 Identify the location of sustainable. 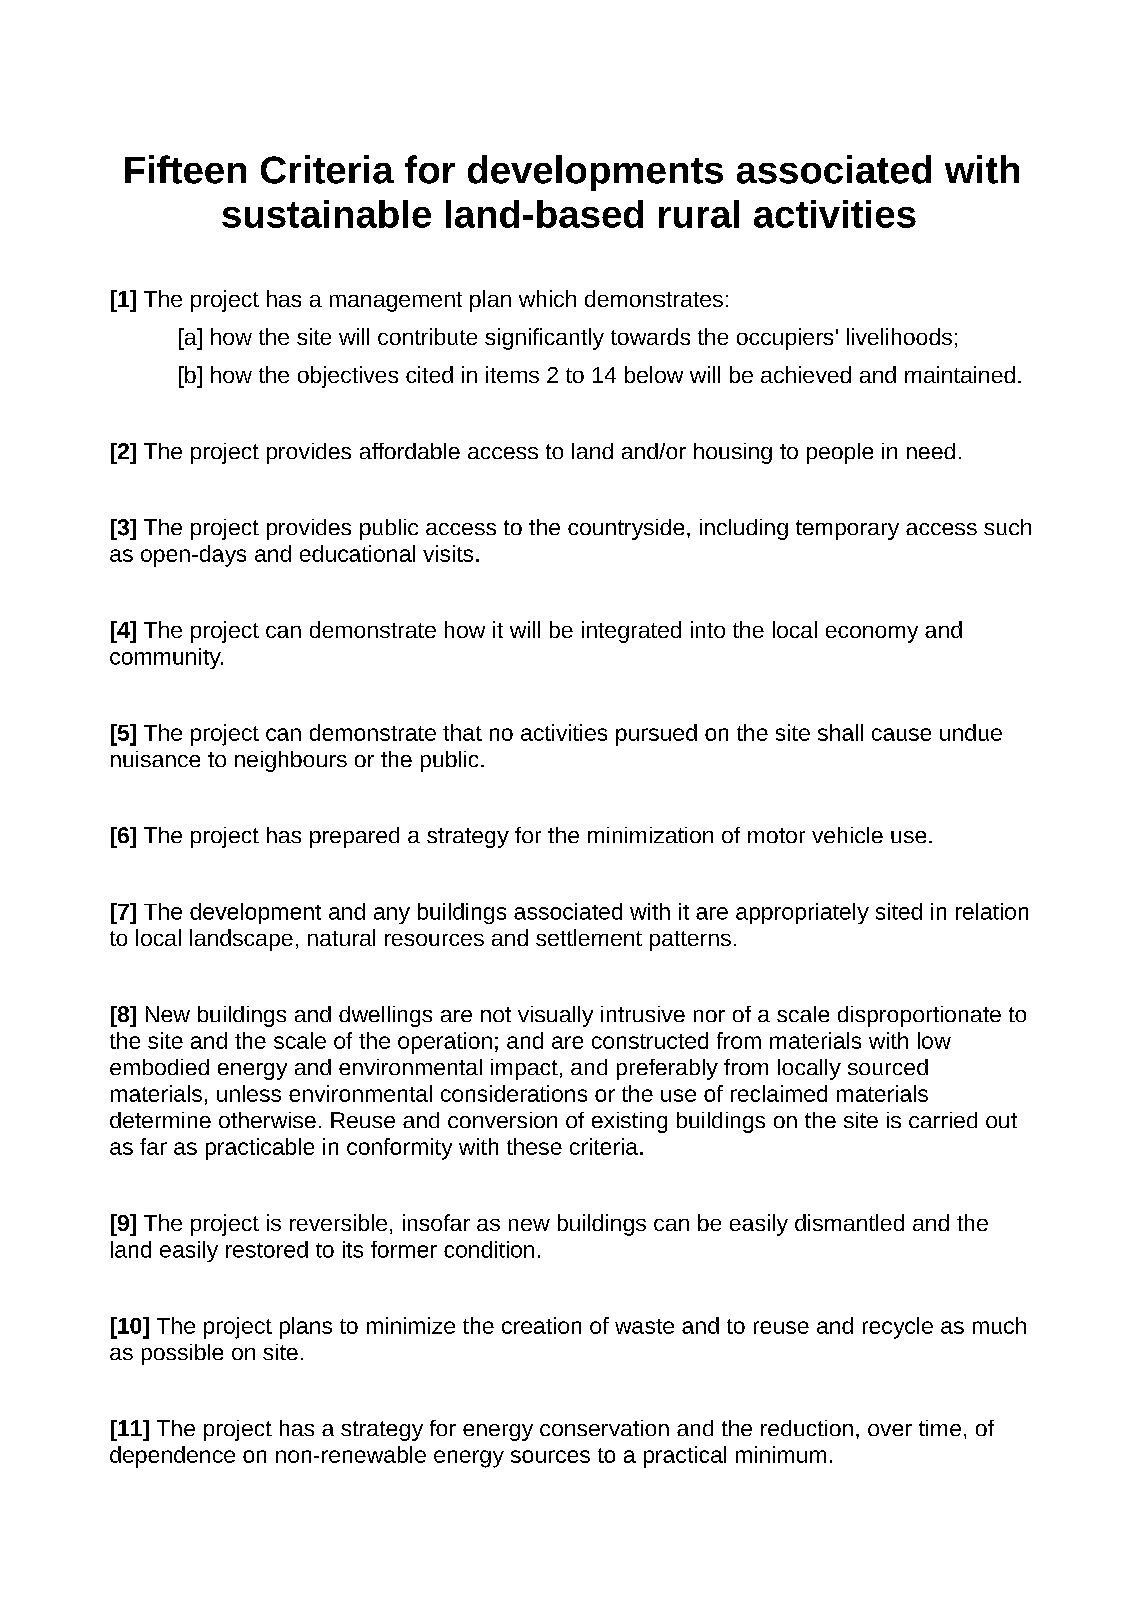
(326, 214).
